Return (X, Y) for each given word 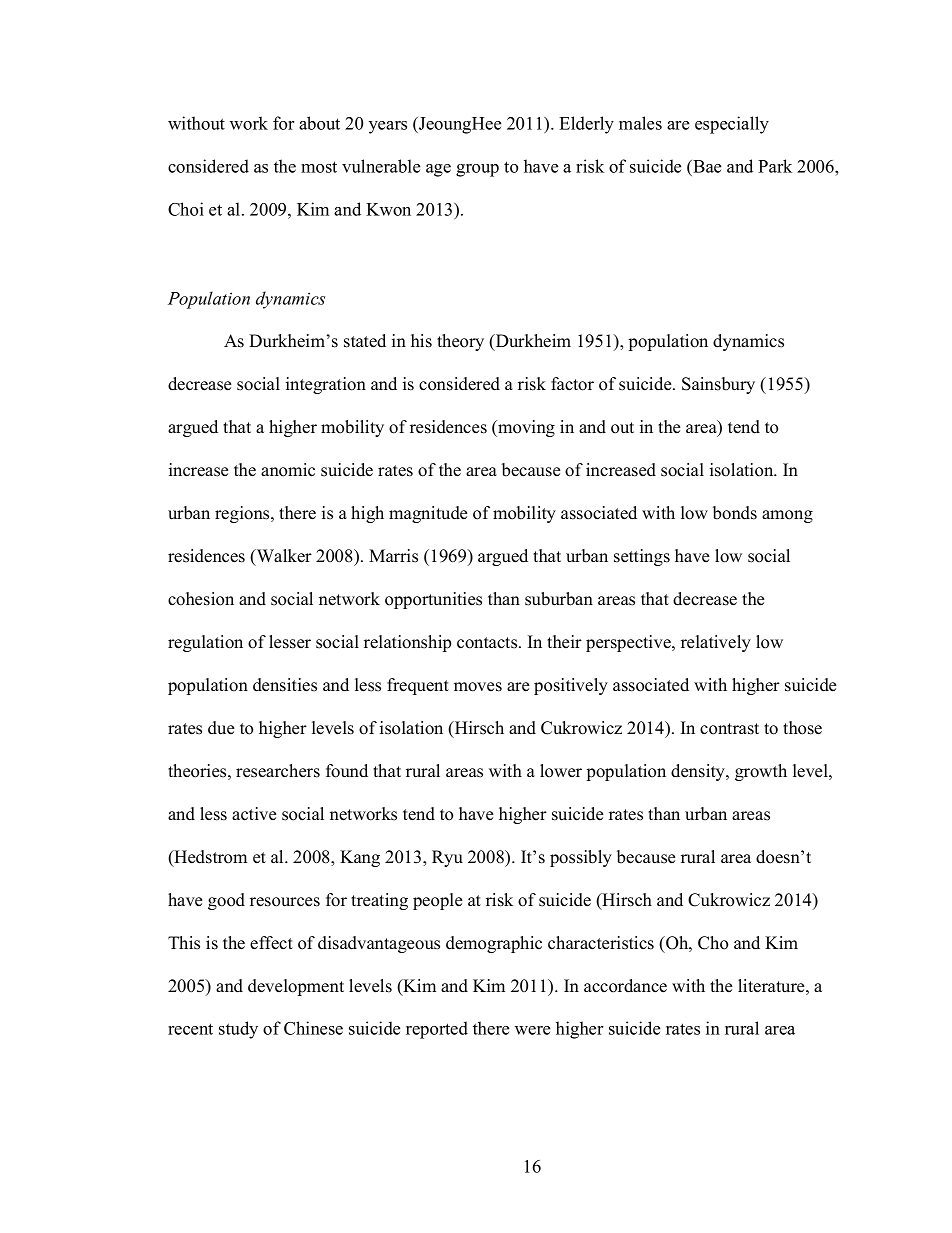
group (477, 170)
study (238, 1030)
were (532, 1030)
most (319, 167)
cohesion (201, 599)
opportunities (433, 600)
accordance (625, 986)
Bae (706, 166)
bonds (735, 513)
